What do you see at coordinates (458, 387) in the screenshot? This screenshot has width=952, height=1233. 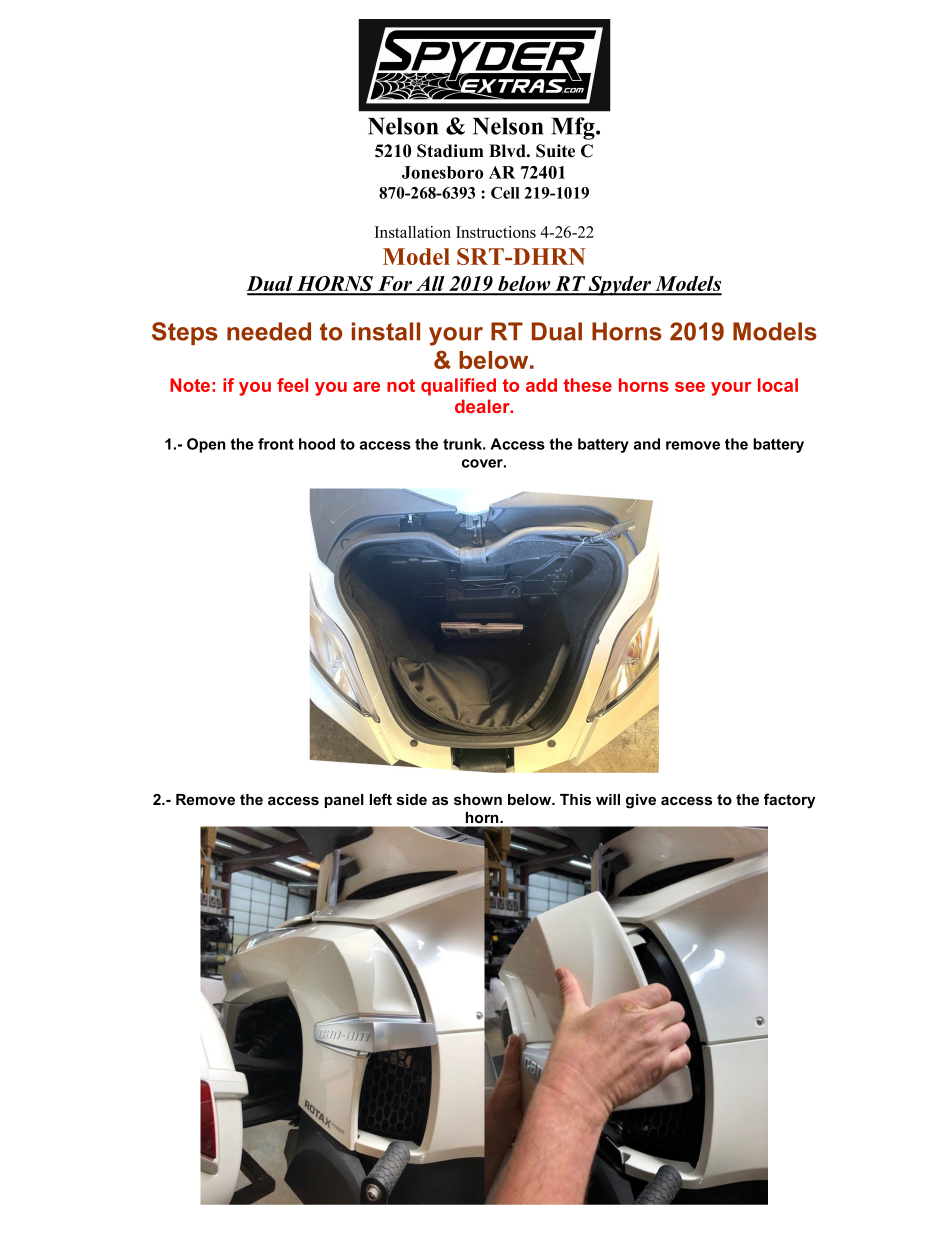 I see `qualified` at bounding box center [458, 387].
